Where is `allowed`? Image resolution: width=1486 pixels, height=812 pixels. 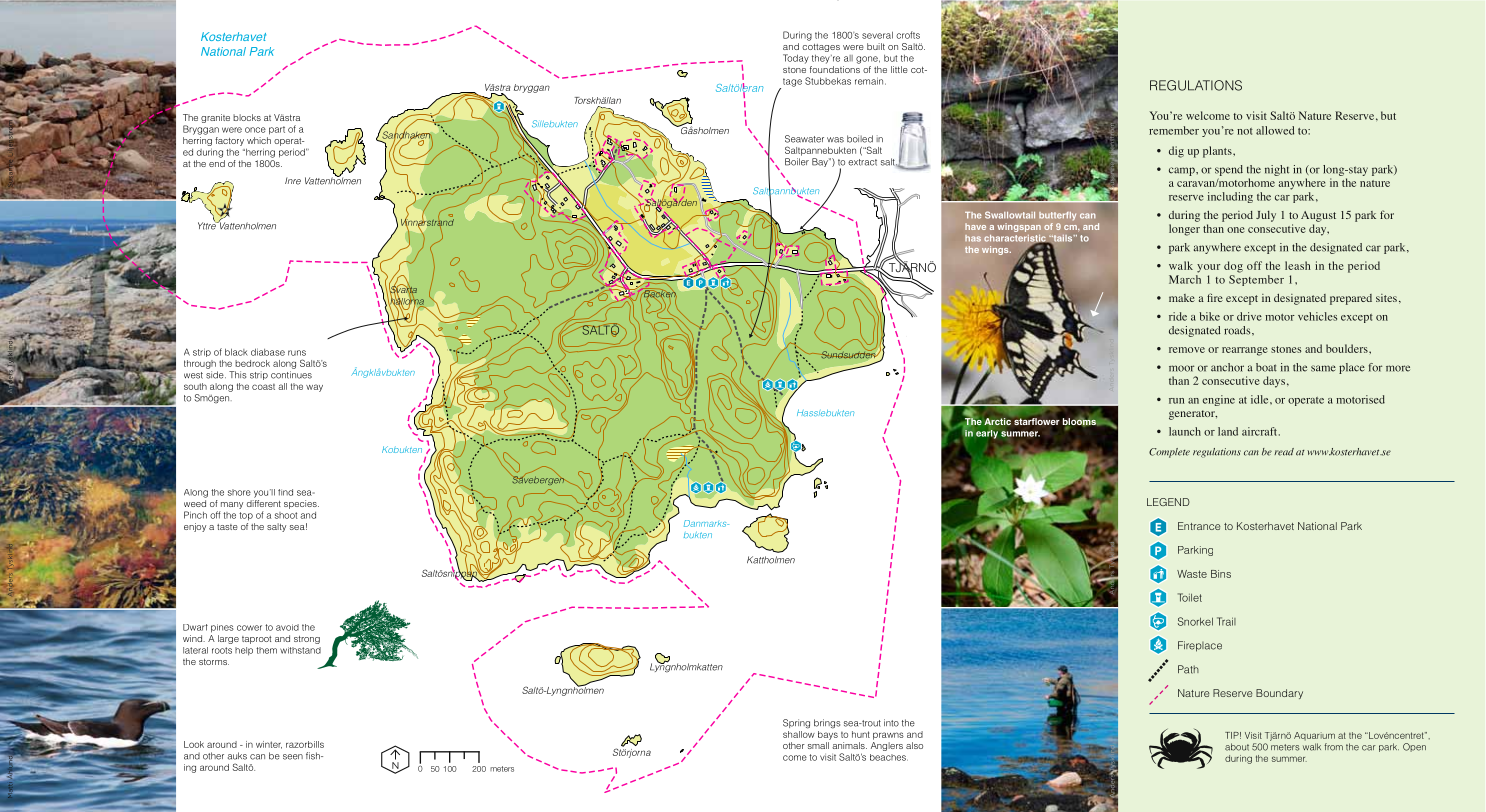
allowed is located at coordinates (1275, 130).
